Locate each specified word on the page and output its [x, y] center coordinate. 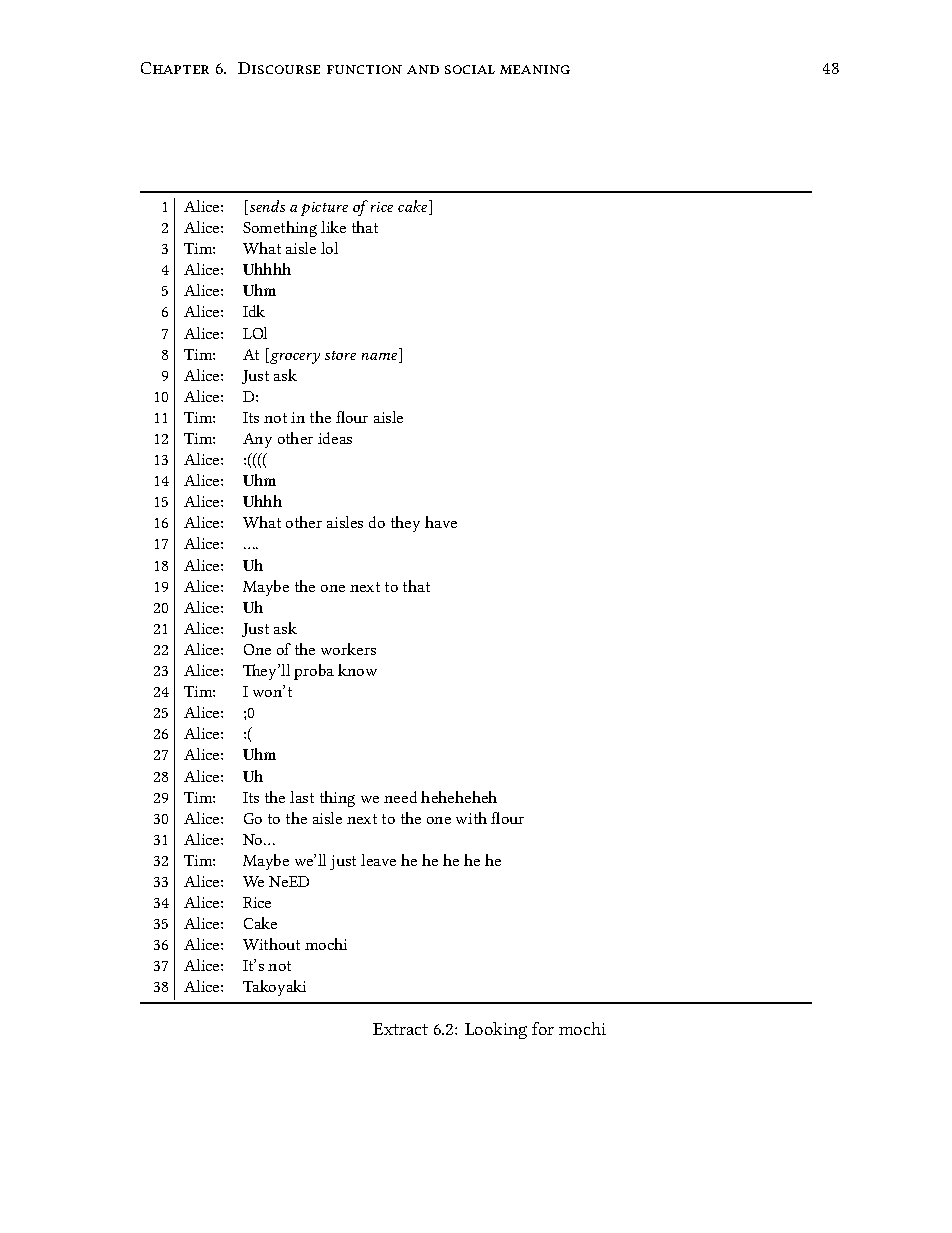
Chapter [175, 68]
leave [378, 860]
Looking [496, 1030]
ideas [335, 438]
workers [348, 649]
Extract [400, 1029]
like [333, 227]
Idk [254, 311]
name [381, 358]
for [543, 1028]
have [441, 522]
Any [257, 440]
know [357, 670]
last [302, 797]
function [364, 69]
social [470, 69]
